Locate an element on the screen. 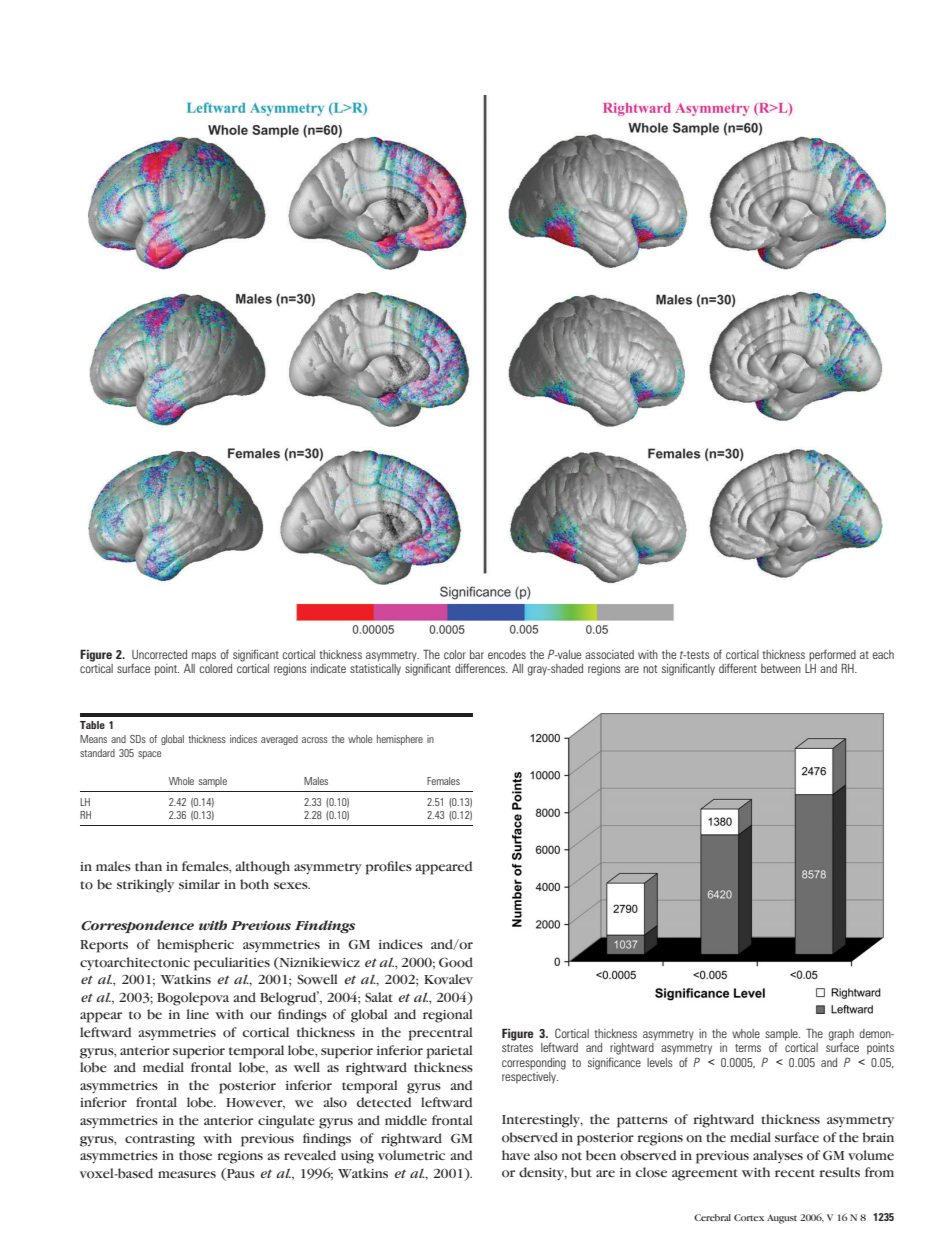 The width and height of the screenshot is (952, 1256). maps is located at coordinates (204, 657).
